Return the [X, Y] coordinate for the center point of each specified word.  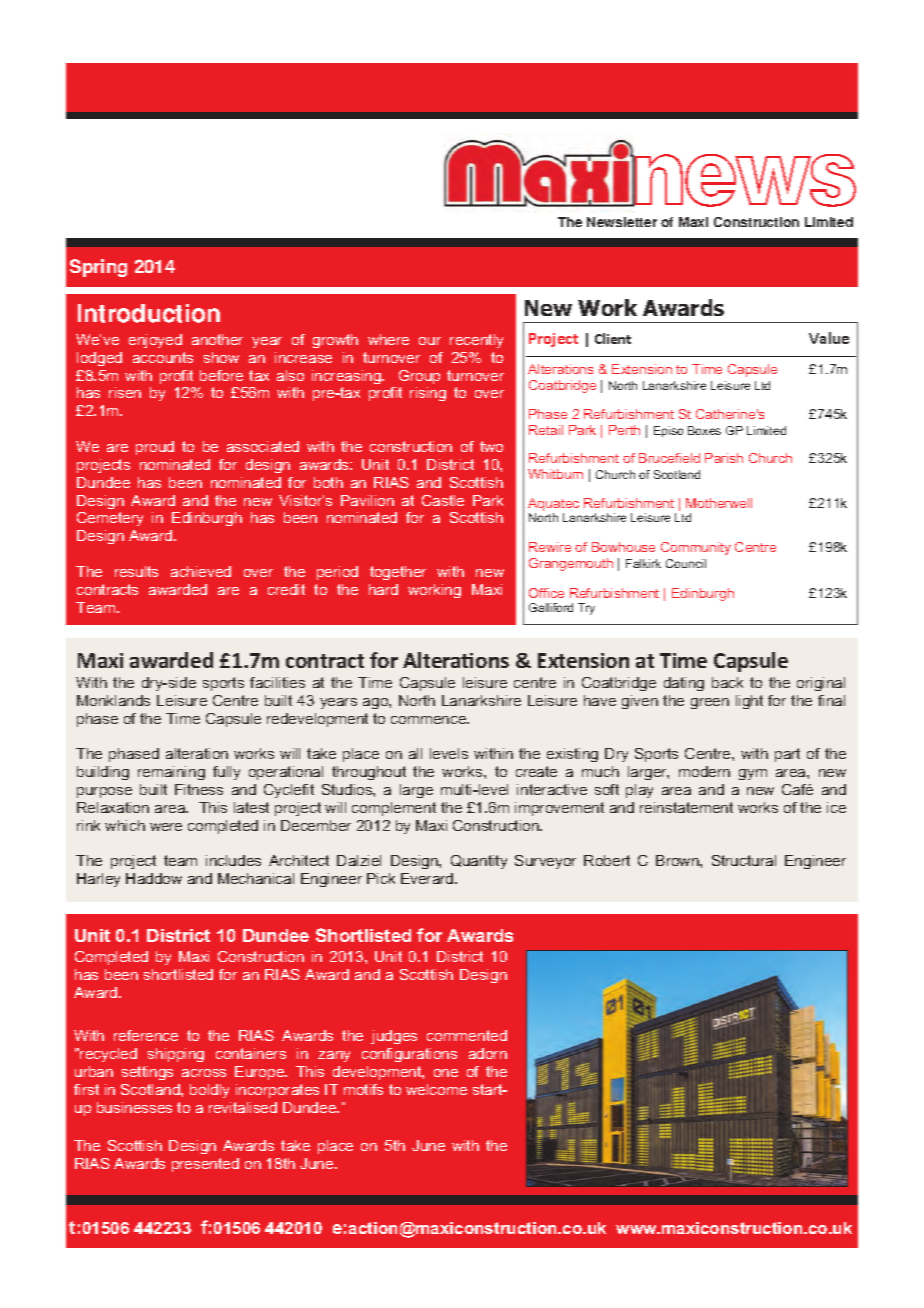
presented [205, 1165]
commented [467, 1035]
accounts [163, 357]
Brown [678, 860]
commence [430, 720]
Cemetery [110, 519]
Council [686, 563]
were [166, 827]
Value [829, 338]
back [727, 682]
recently [476, 341]
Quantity [479, 862]
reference [146, 1035]
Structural [744, 860]
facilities [277, 682]
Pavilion [367, 500]
